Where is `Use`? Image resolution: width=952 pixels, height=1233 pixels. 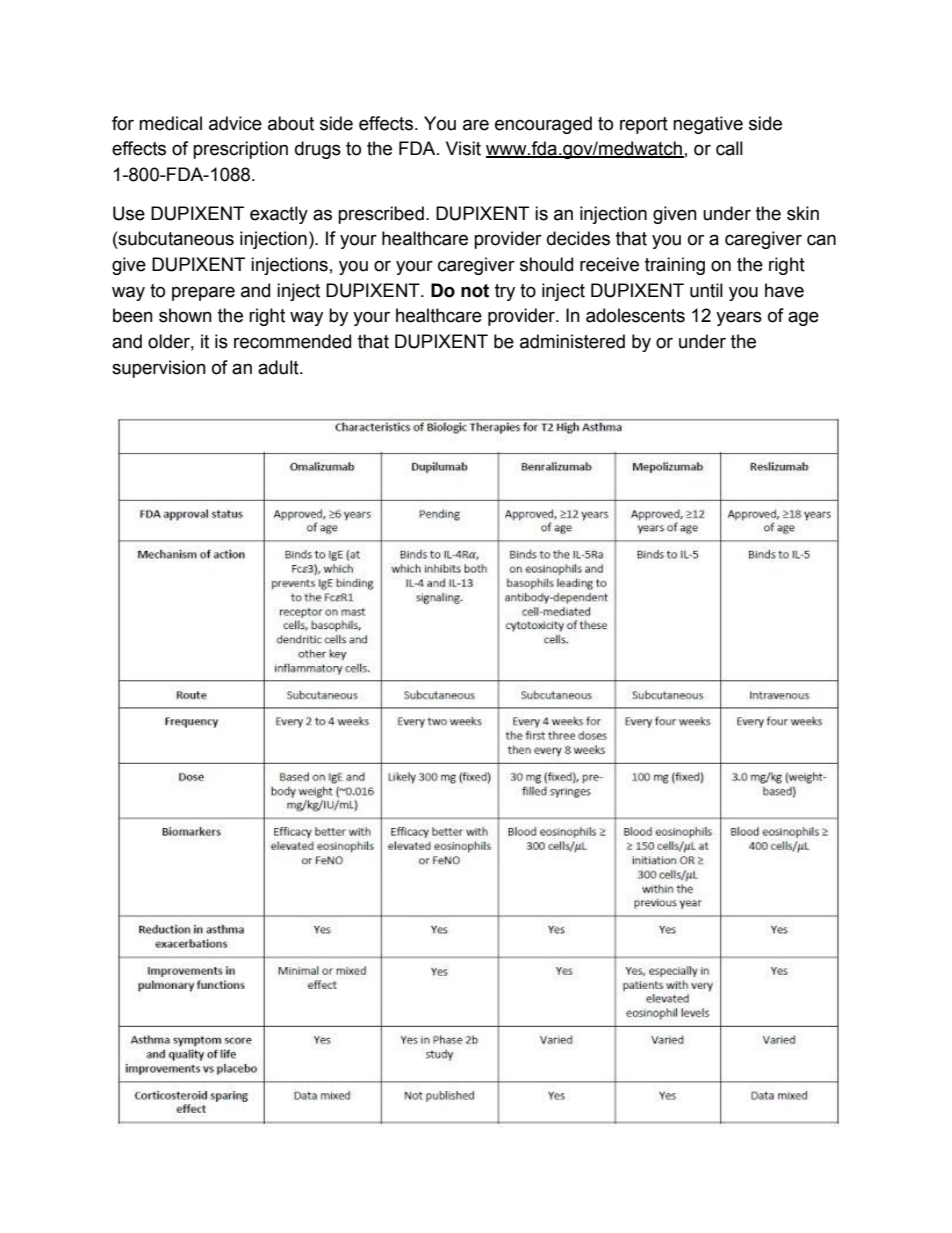 Use is located at coordinates (129, 213).
